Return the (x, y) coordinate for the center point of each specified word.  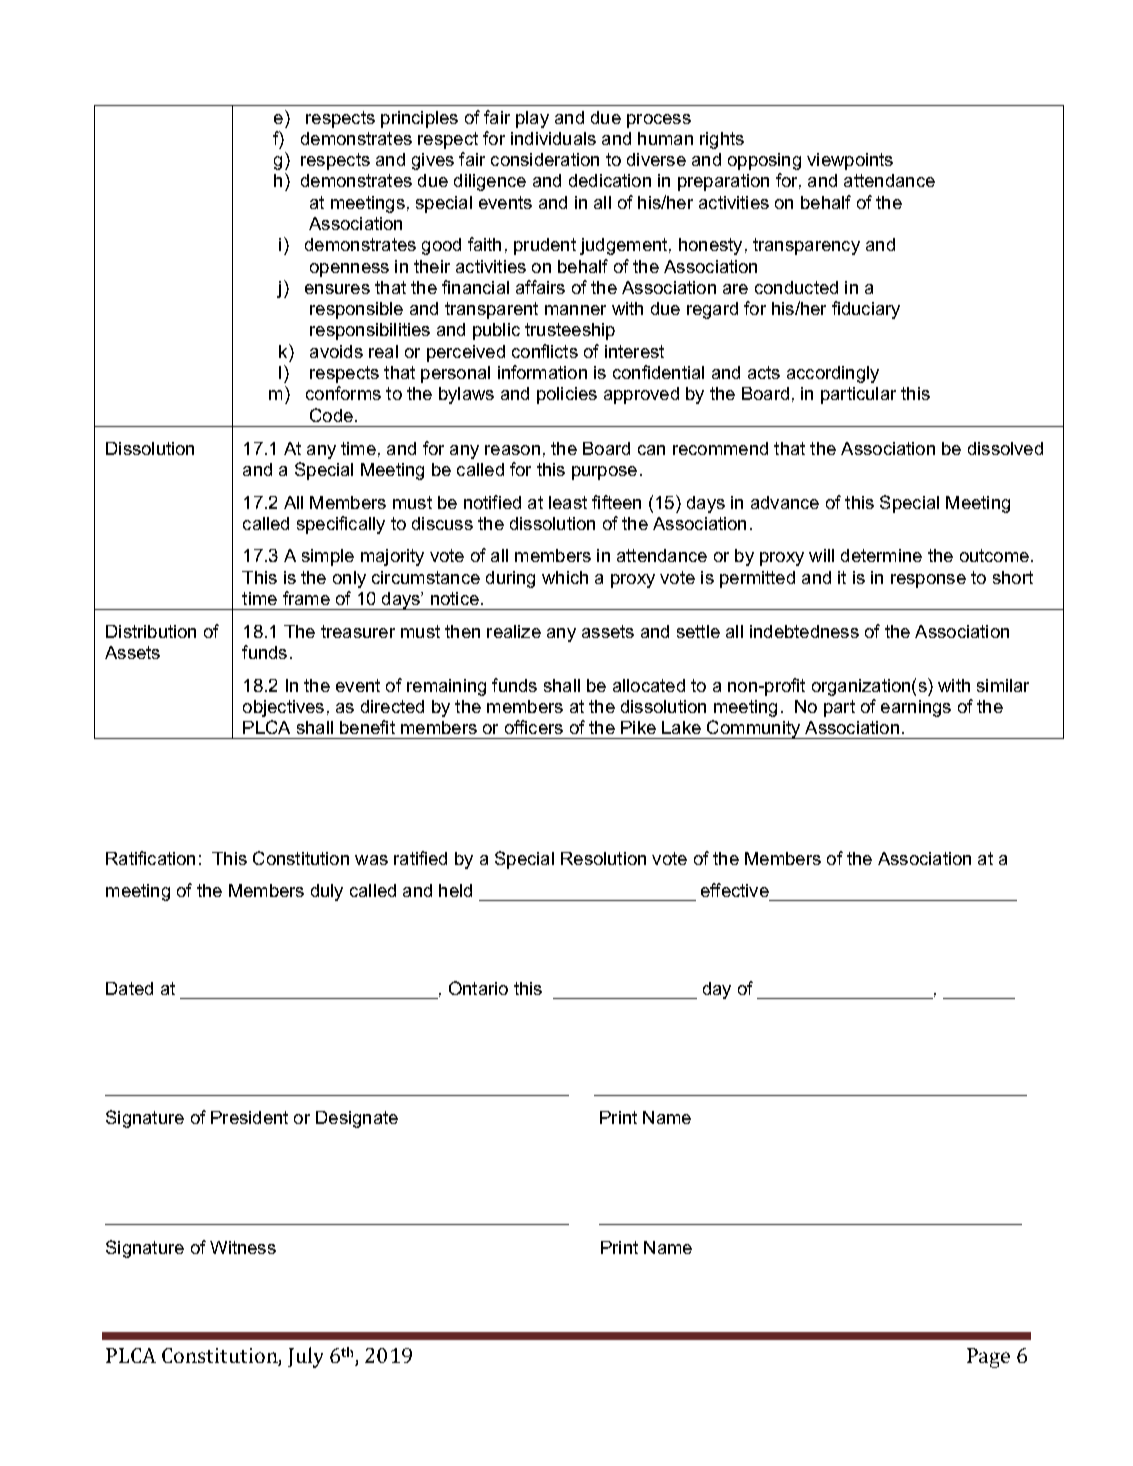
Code (331, 415)
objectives (283, 708)
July (305, 1357)
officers (534, 727)
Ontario (478, 988)
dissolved (1005, 448)
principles (419, 119)
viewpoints (850, 161)
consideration (545, 159)
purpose (604, 473)
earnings (916, 708)
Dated (129, 988)
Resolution (603, 858)
